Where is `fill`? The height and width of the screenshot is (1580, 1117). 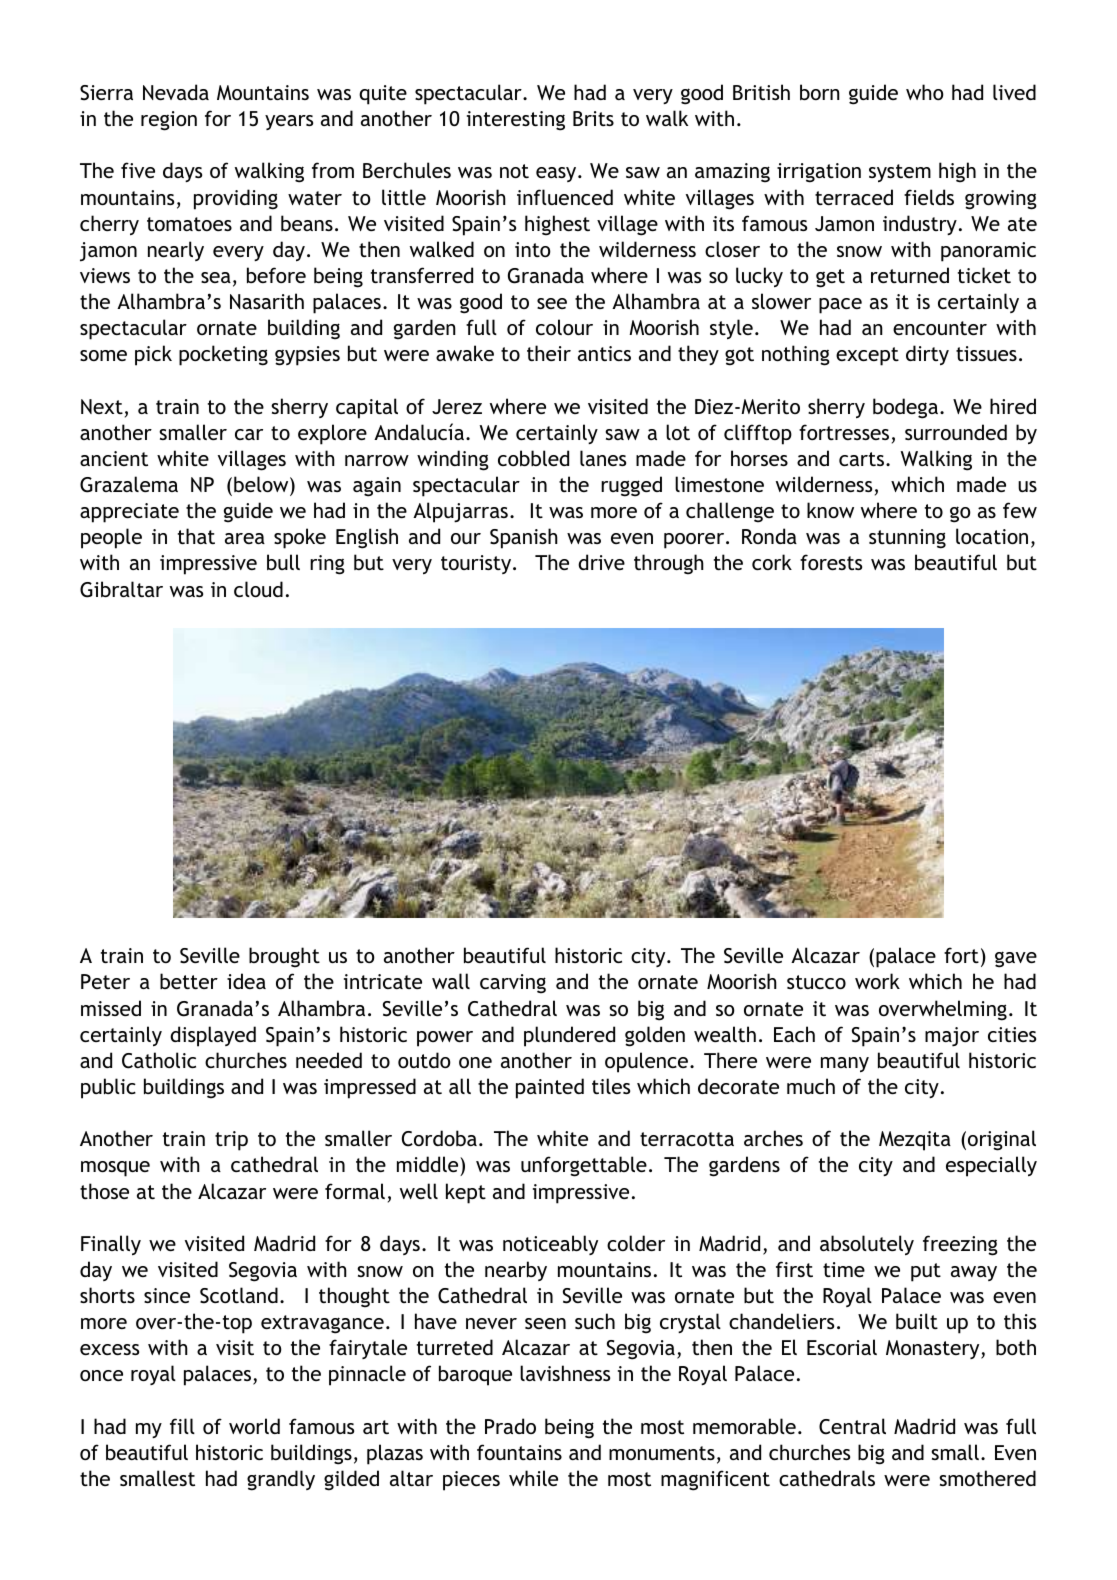 fill is located at coordinates (182, 1426).
